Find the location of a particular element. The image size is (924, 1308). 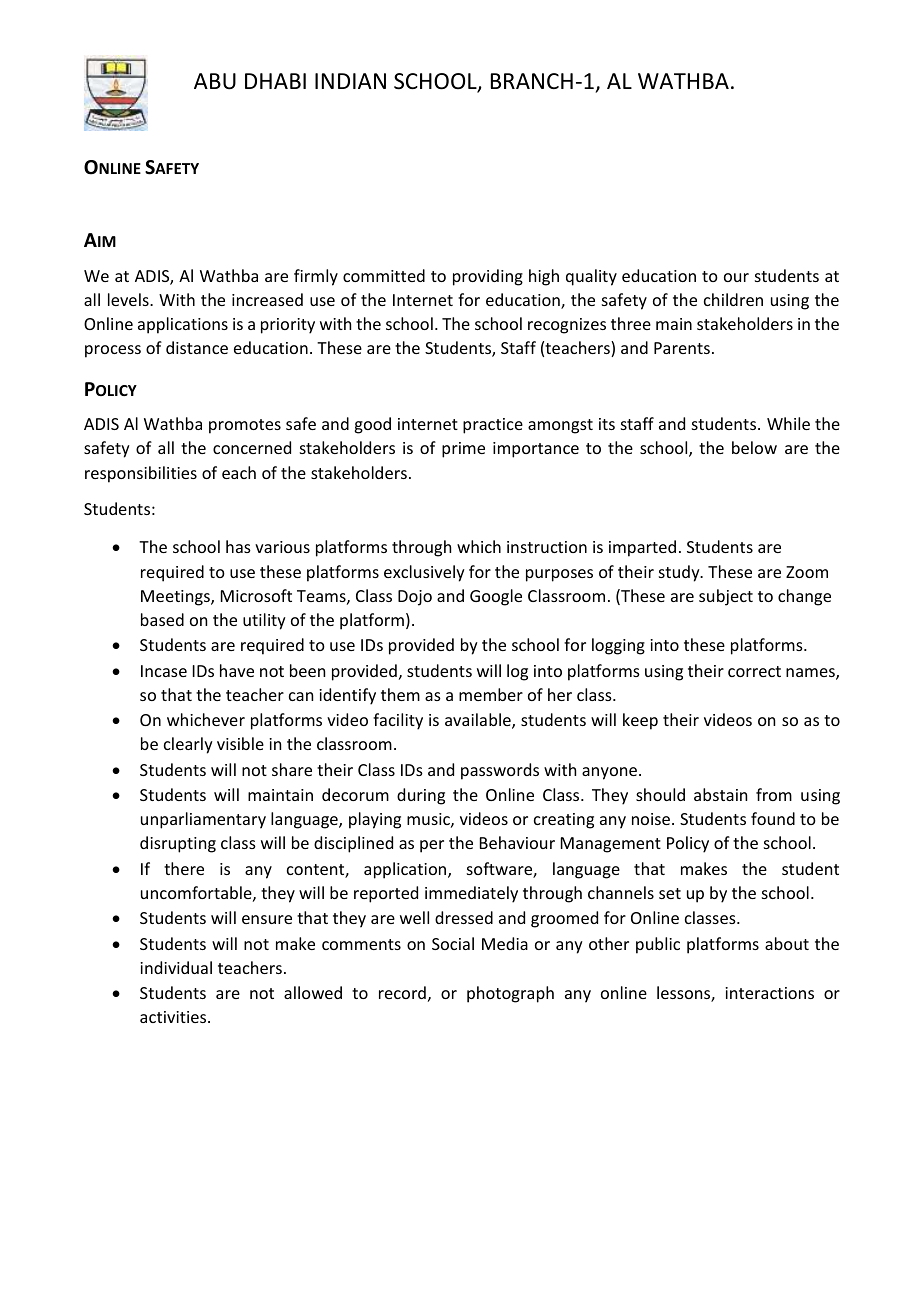

photograph is located at coordinates (510, 994).
